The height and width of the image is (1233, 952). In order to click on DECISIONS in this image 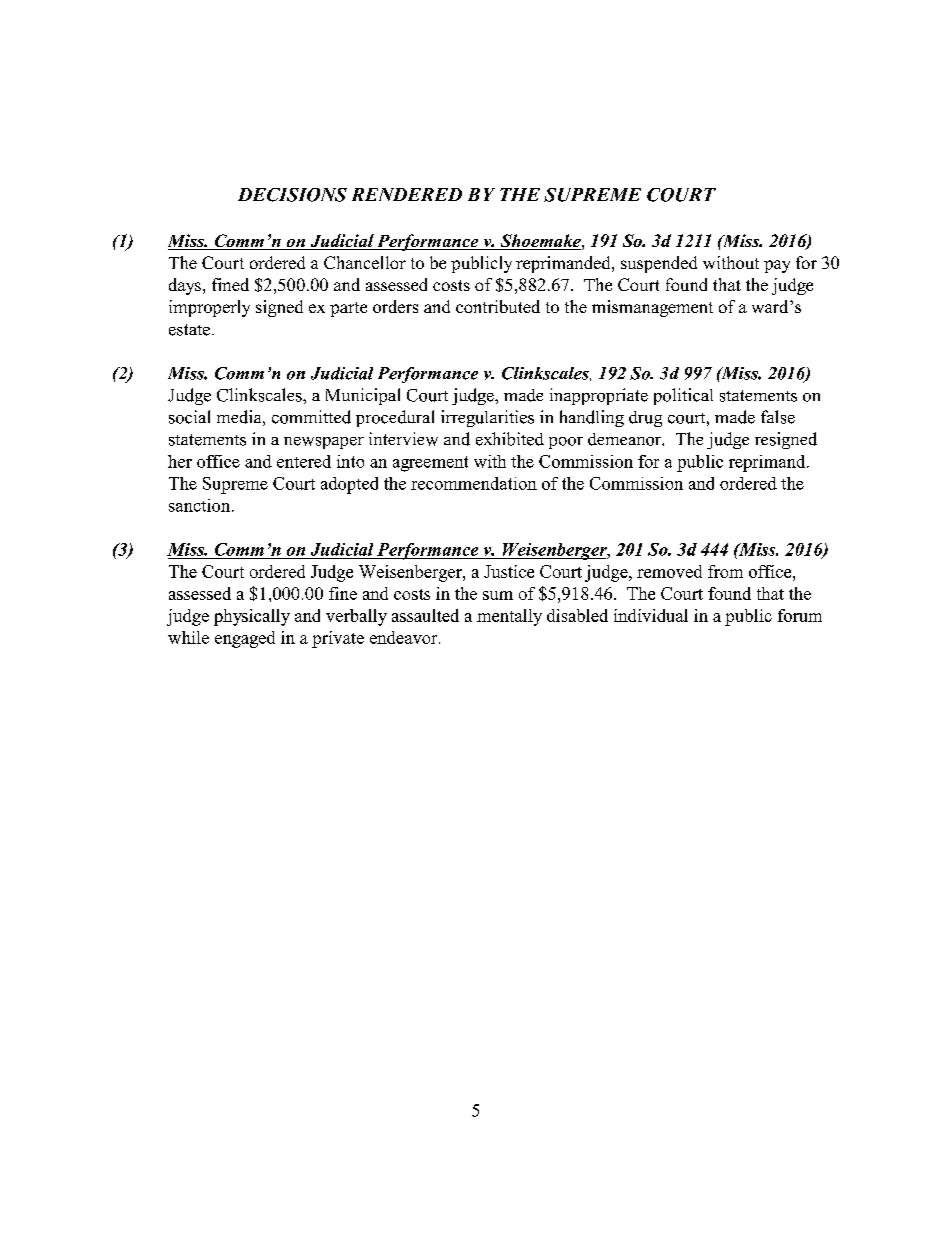, I will do `click(292, 195)`.
